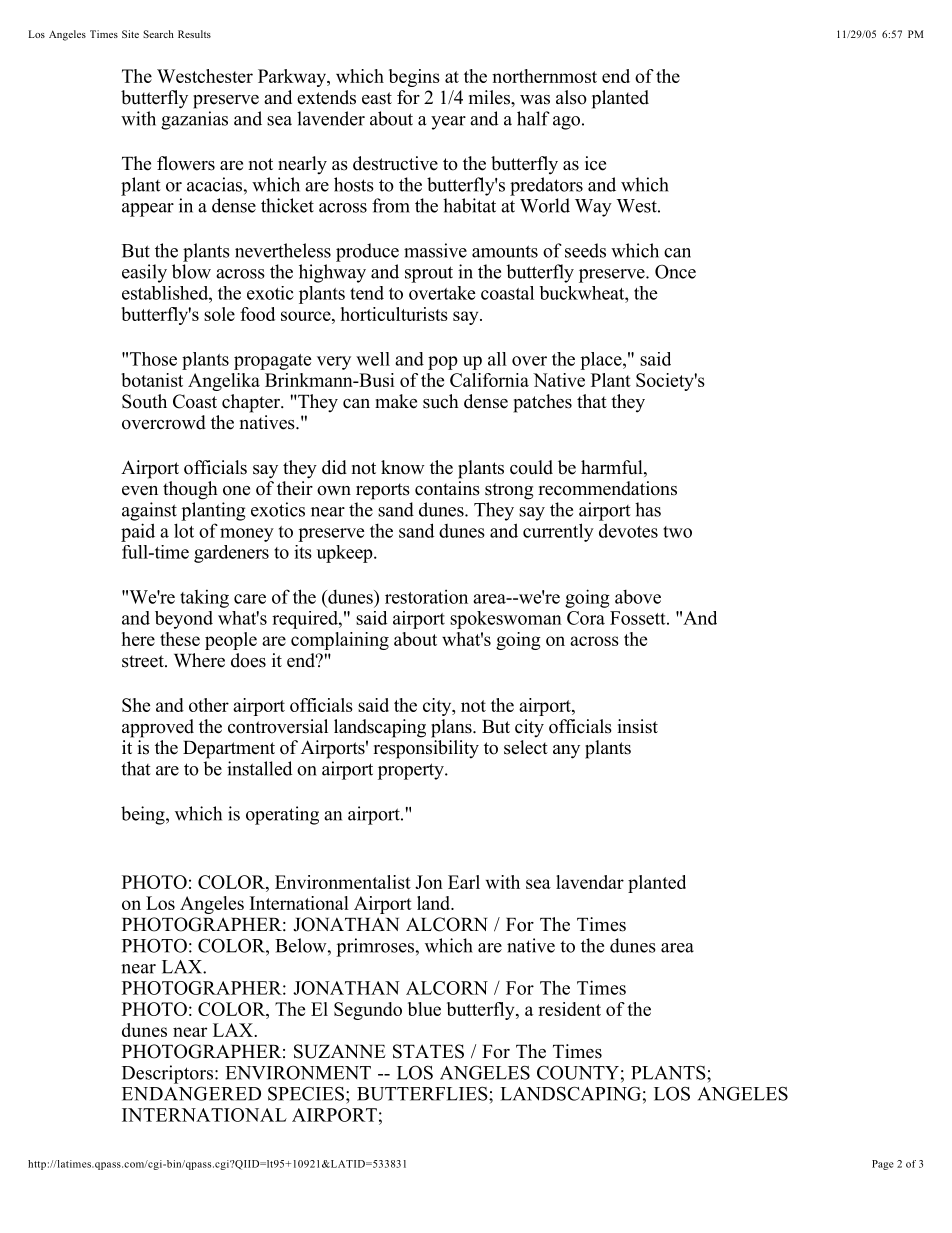  I want to click on chapter, so click(252, 403).
